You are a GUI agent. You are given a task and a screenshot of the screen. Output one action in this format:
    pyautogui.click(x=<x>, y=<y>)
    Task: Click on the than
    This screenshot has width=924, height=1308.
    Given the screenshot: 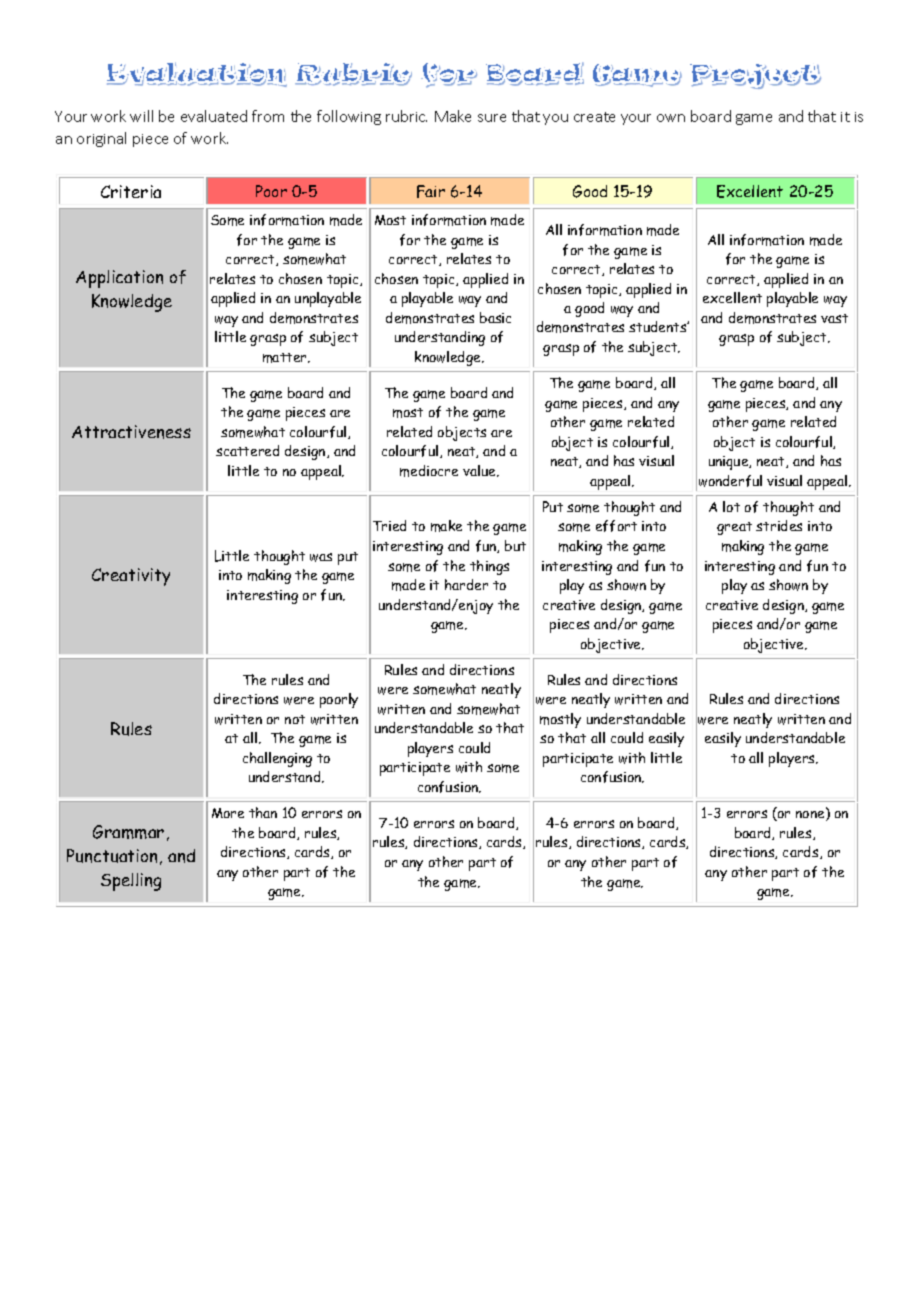 What is the action you would take?
    pyautogui.click(x=263, y=812)
